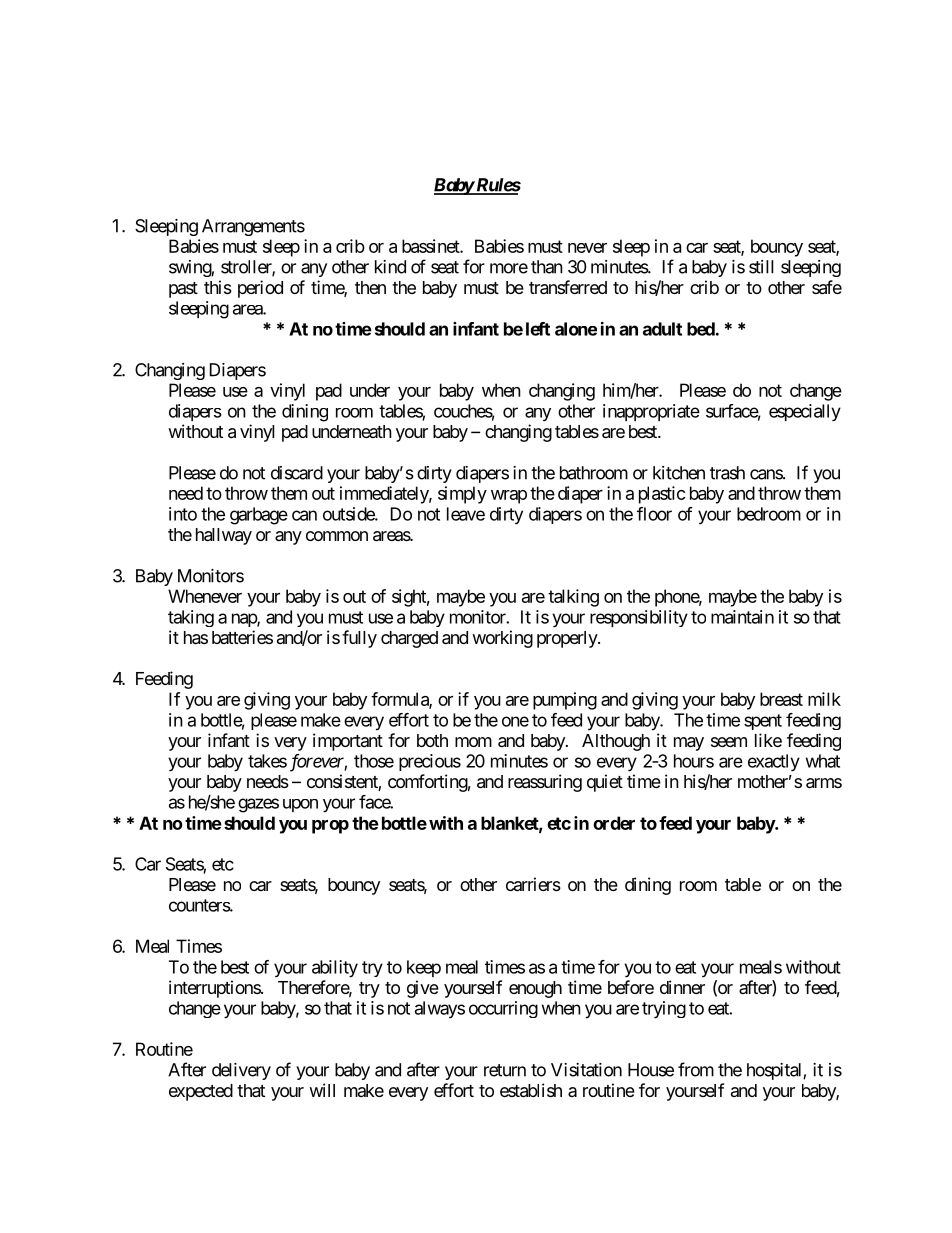 The width and height of the document is (952, 1233). Describe the element at coordinates (191, 618) in the document. I see `taking` at that location.
